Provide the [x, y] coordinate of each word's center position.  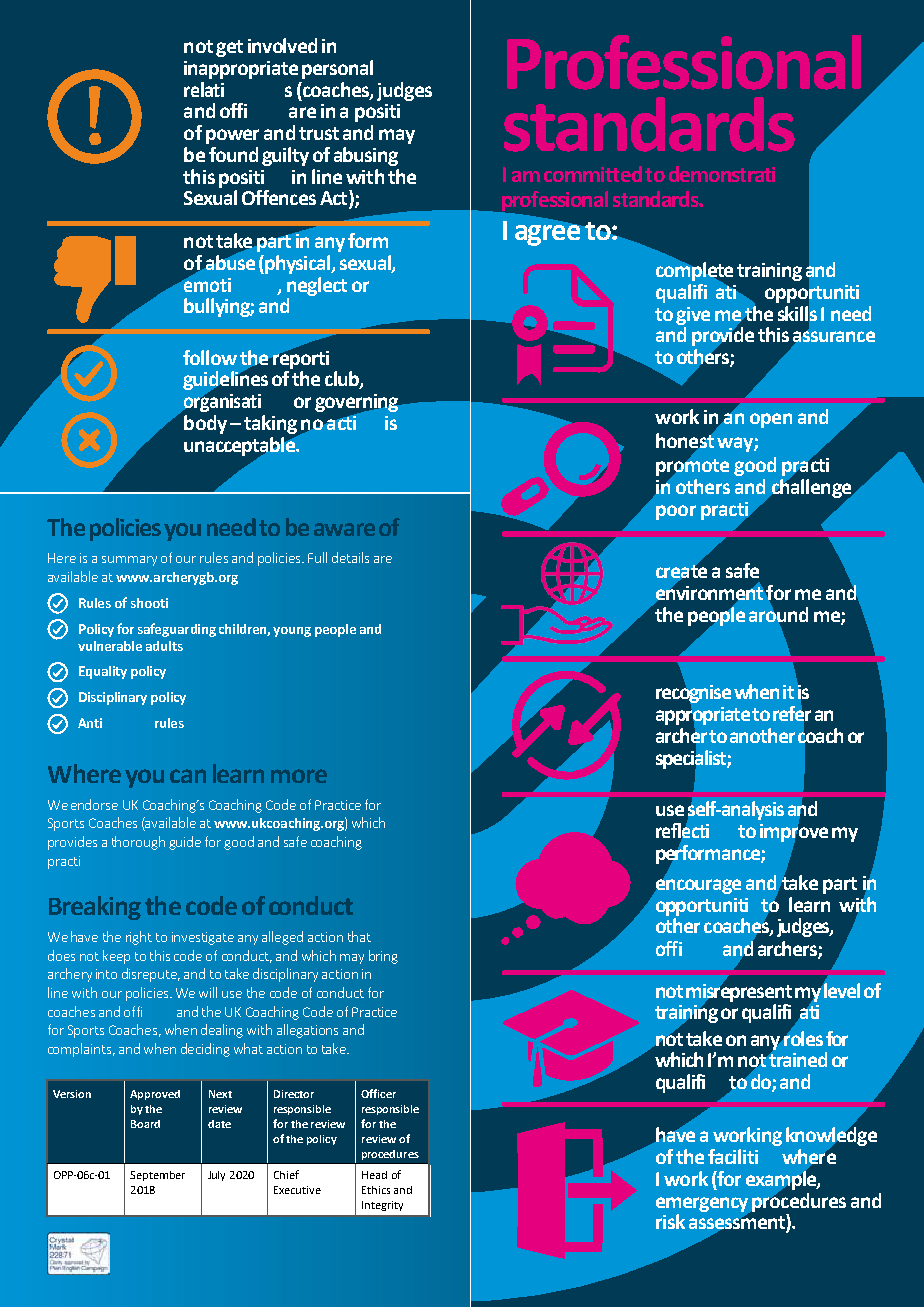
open [771, 420]
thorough [138, 843]
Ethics [376, 1190]
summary [129, 561]
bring [383, 957]
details [350, 557]
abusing [366, 156]
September [157, 1176]
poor [676, 512]
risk [670, 1221]
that [359, 936]
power [232, 136]
